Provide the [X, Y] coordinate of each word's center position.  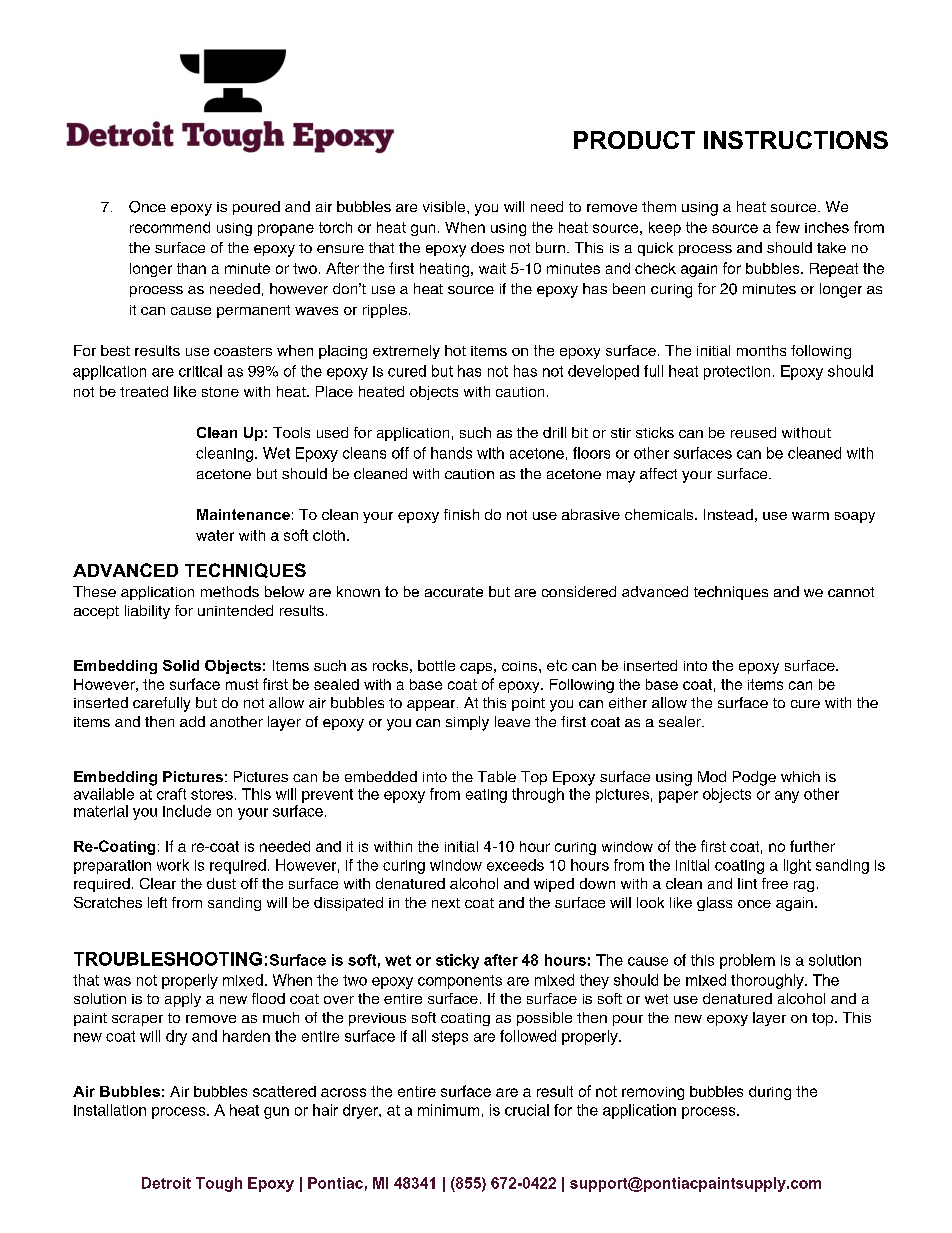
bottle [436, 665]
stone [220, 392]
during [770, 1093]
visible [444, 206]
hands [451, 453]
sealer [681, 721]
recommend [170, 227]
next [446, 903]
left [157, 902]
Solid [181, 665]
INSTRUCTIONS [796, 140]
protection [737, 373]
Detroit [166, 1183]
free [775, 883]
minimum [448, 1110]
